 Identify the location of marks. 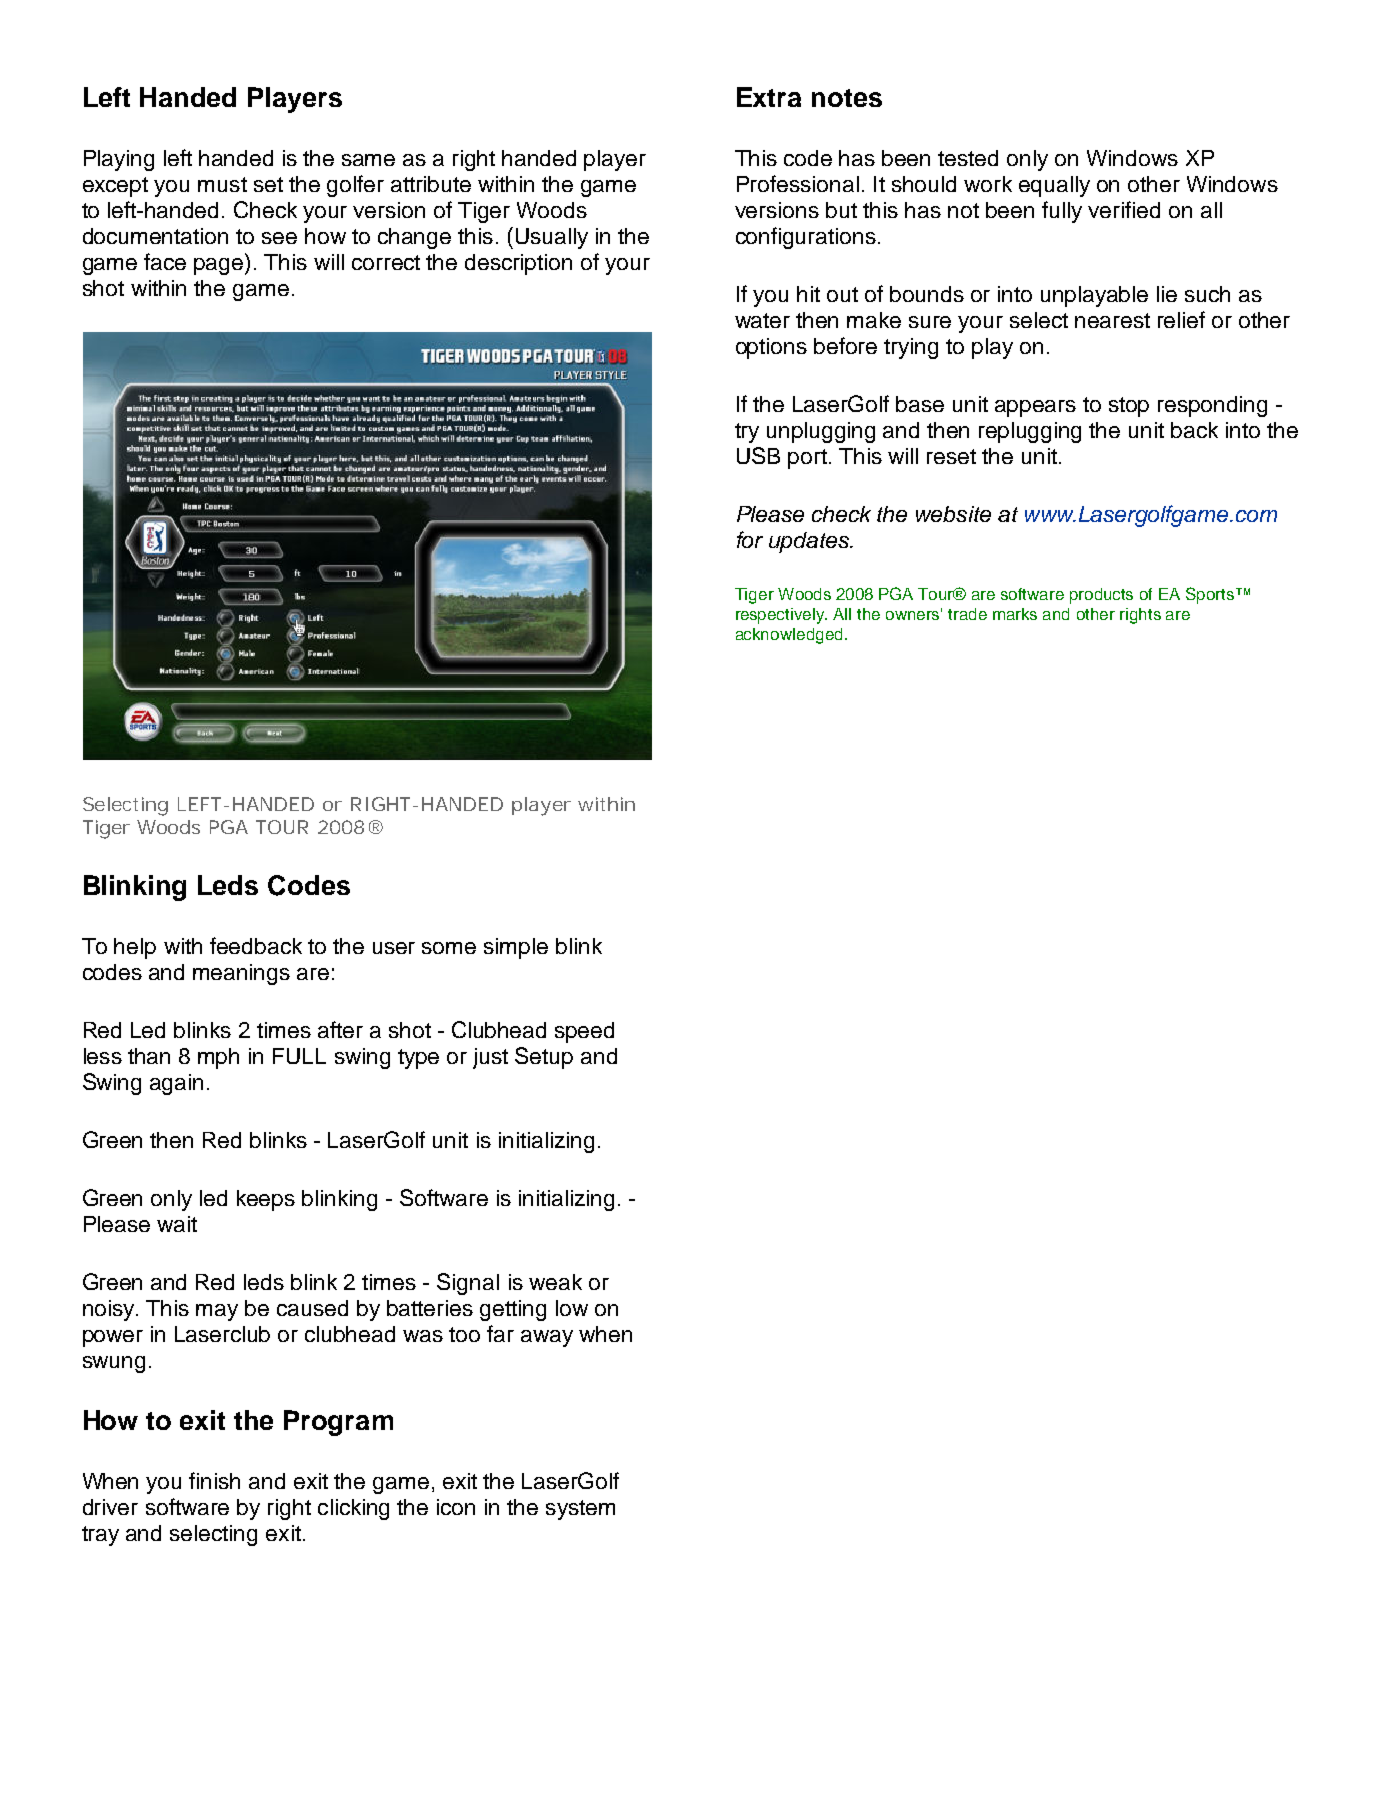
(1015, 614).
